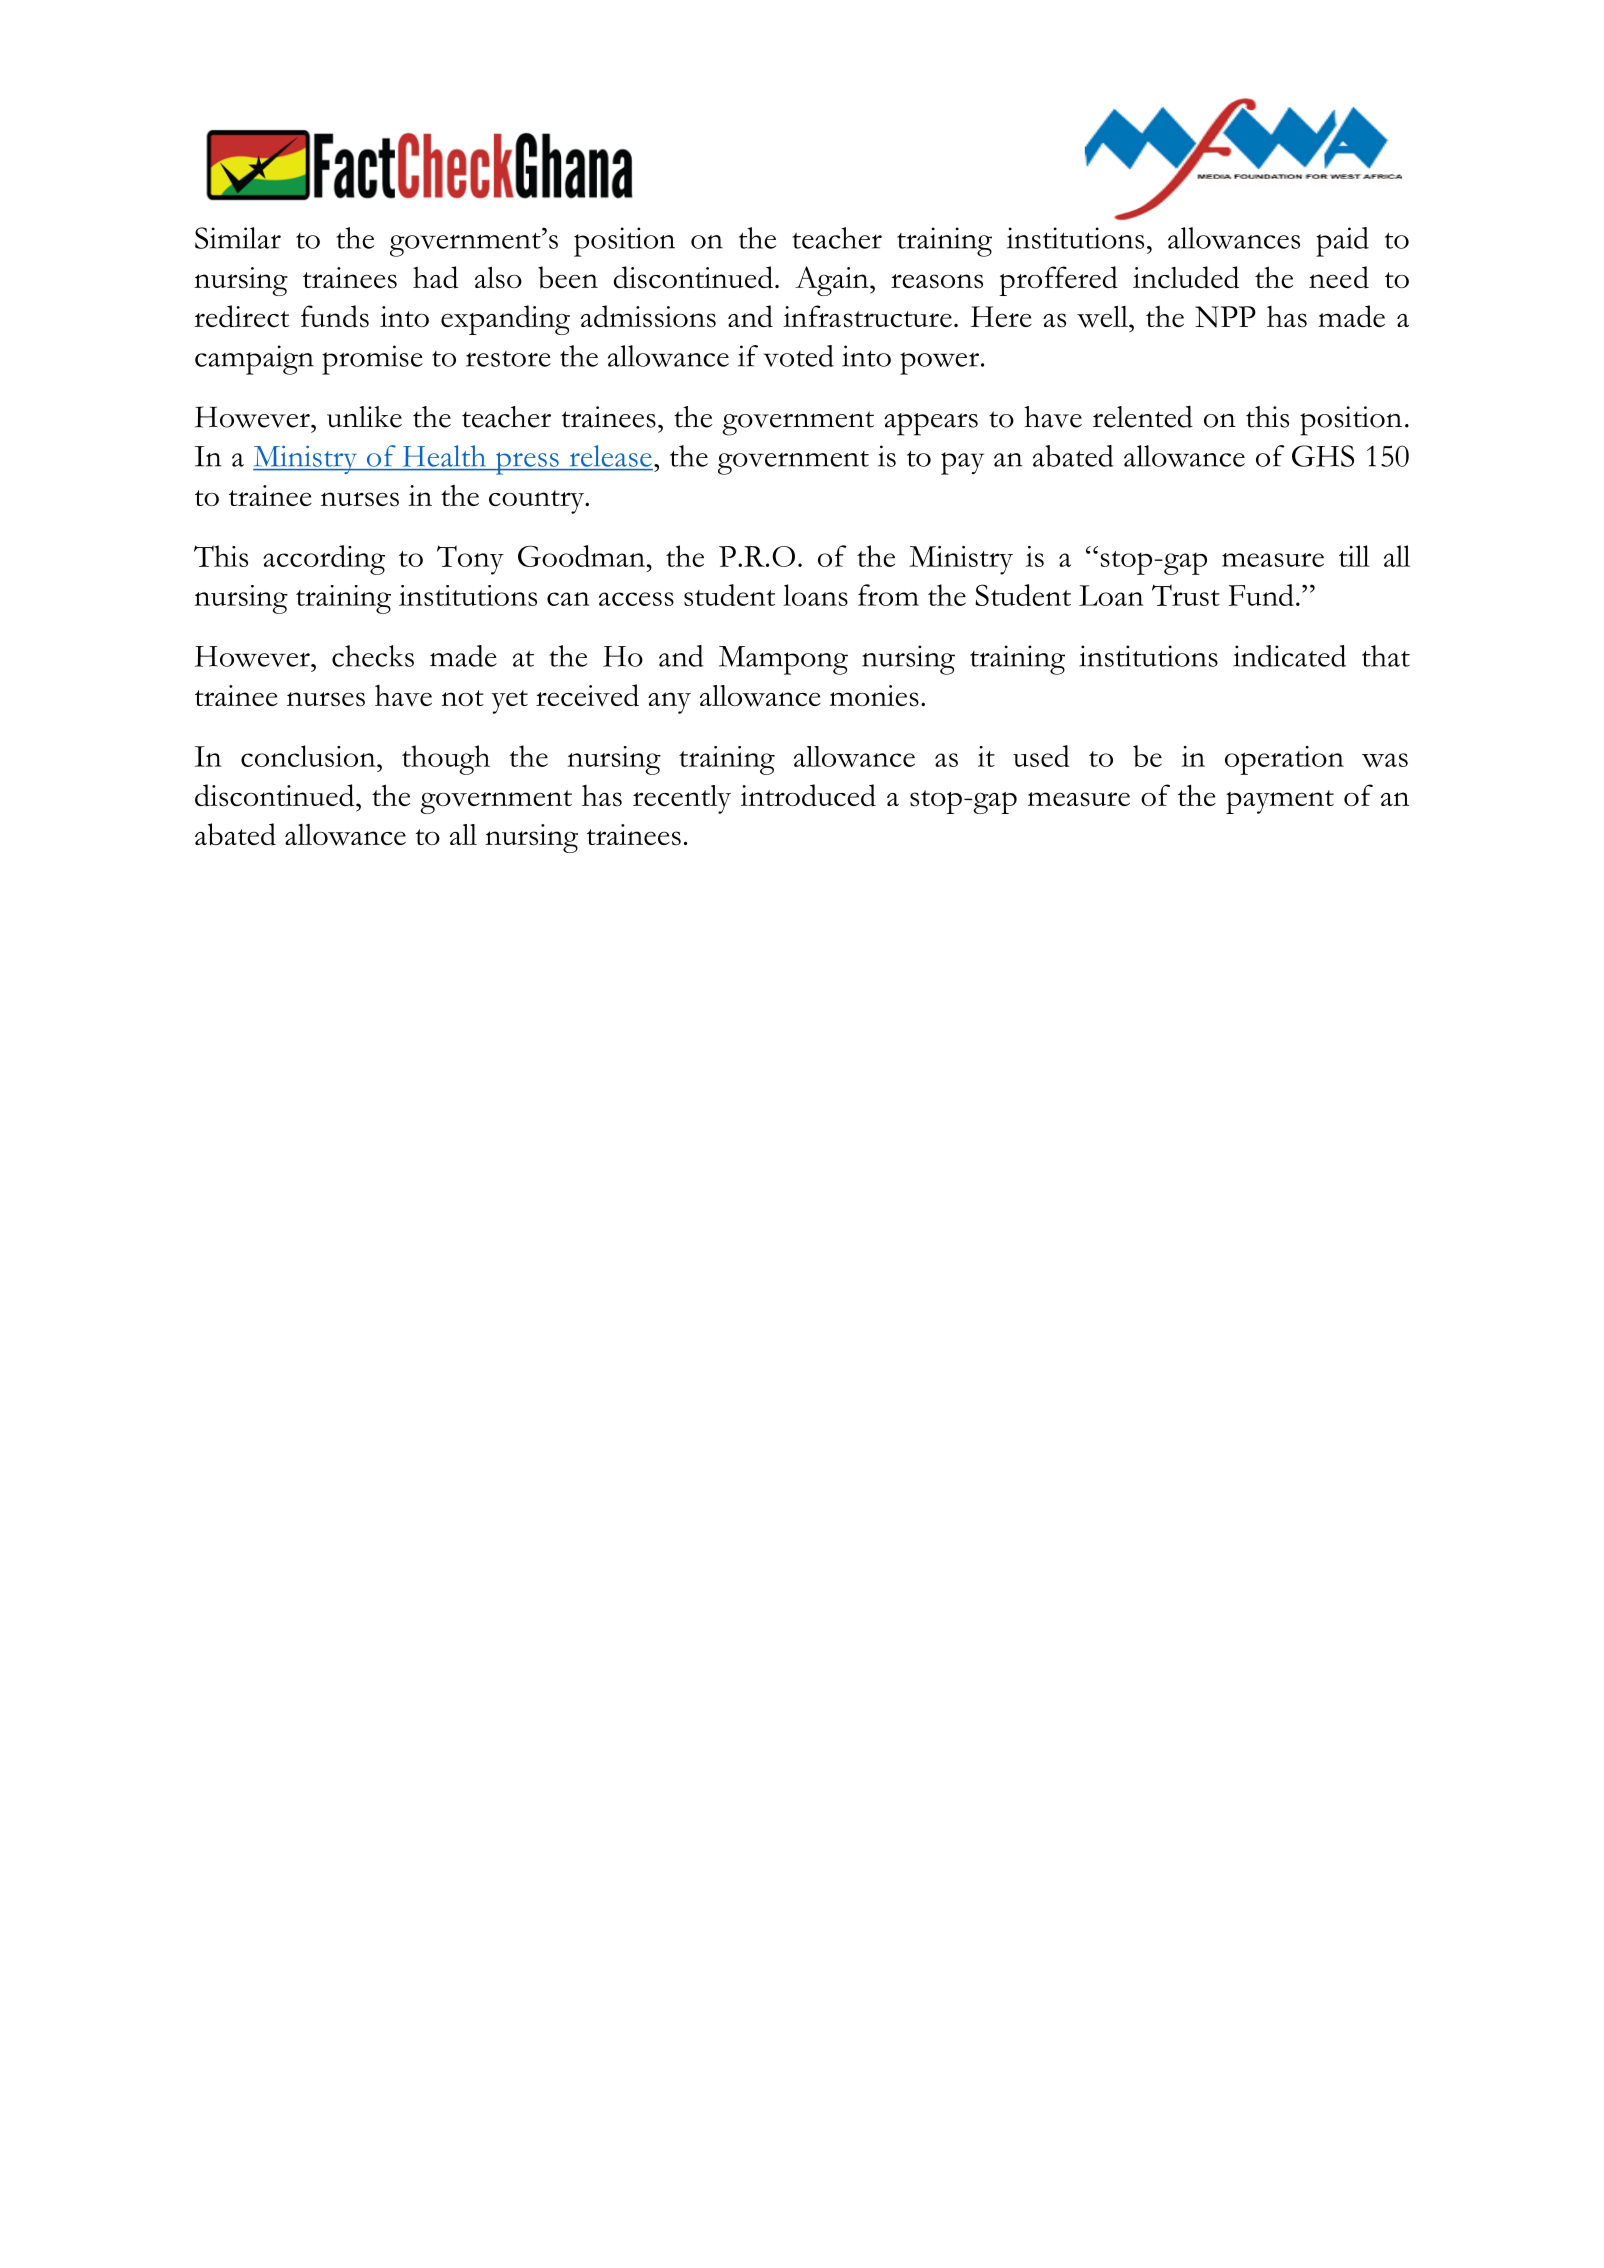 This screenshot has width=1604, height=2268. I want to click on Trust, so click(1186, 595).
